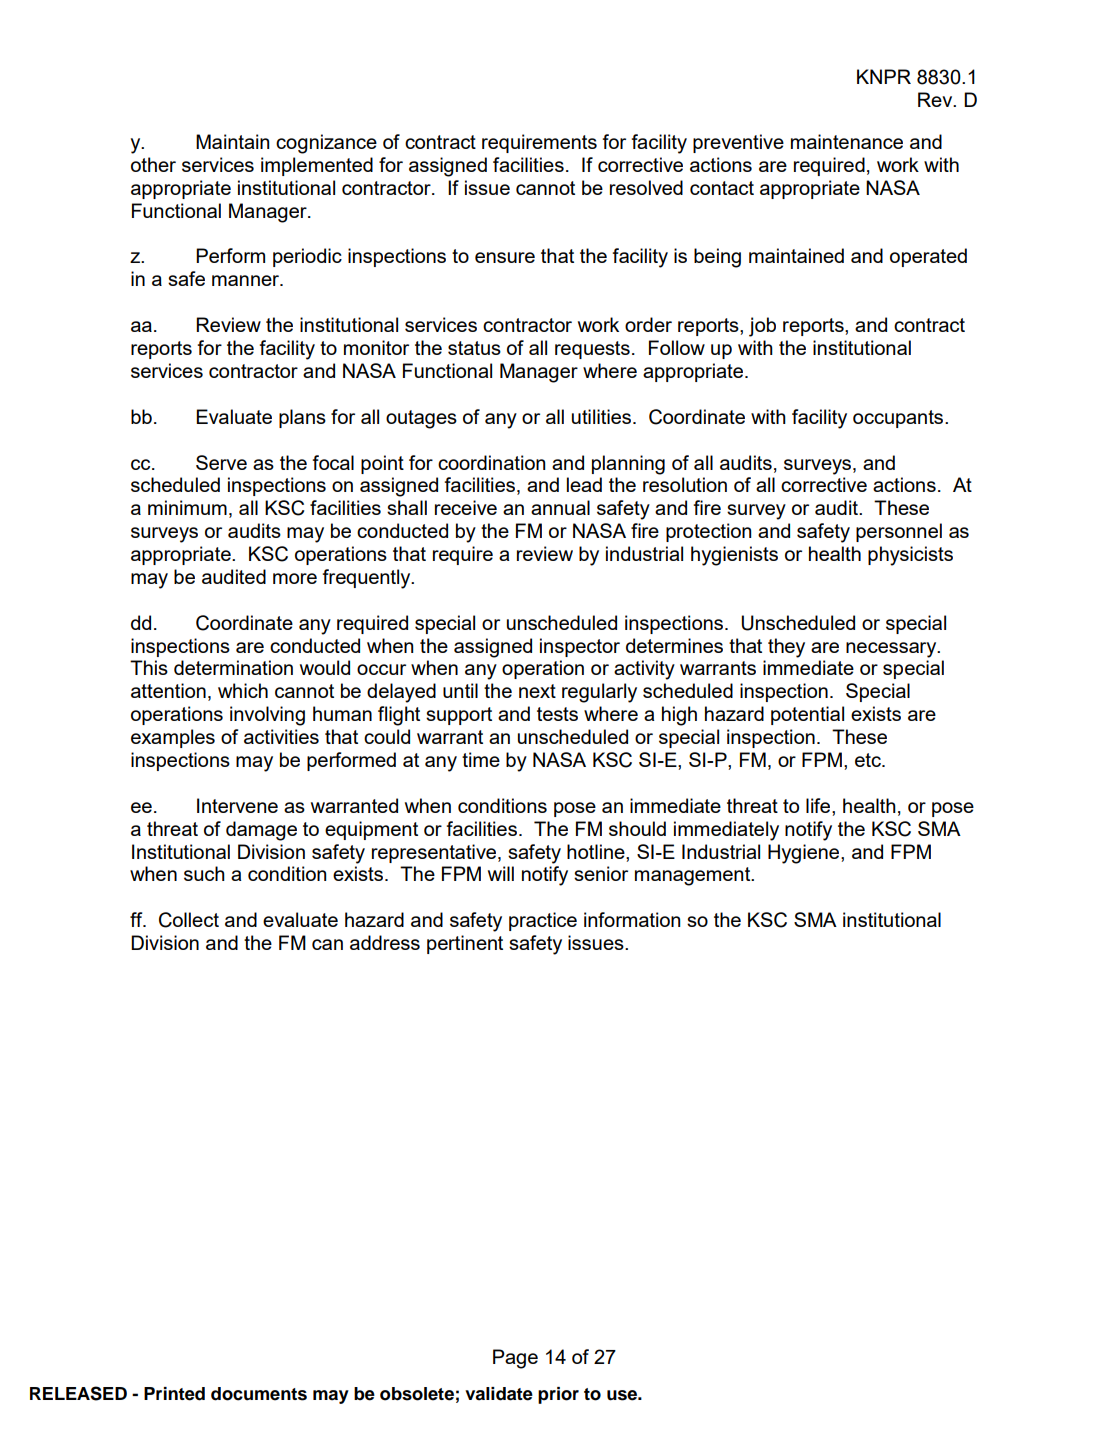 This screenshot has height=1433, width=1108. Describe the element at coordinates (505, 257) in the screenshot. I see `ensure` at that location.
